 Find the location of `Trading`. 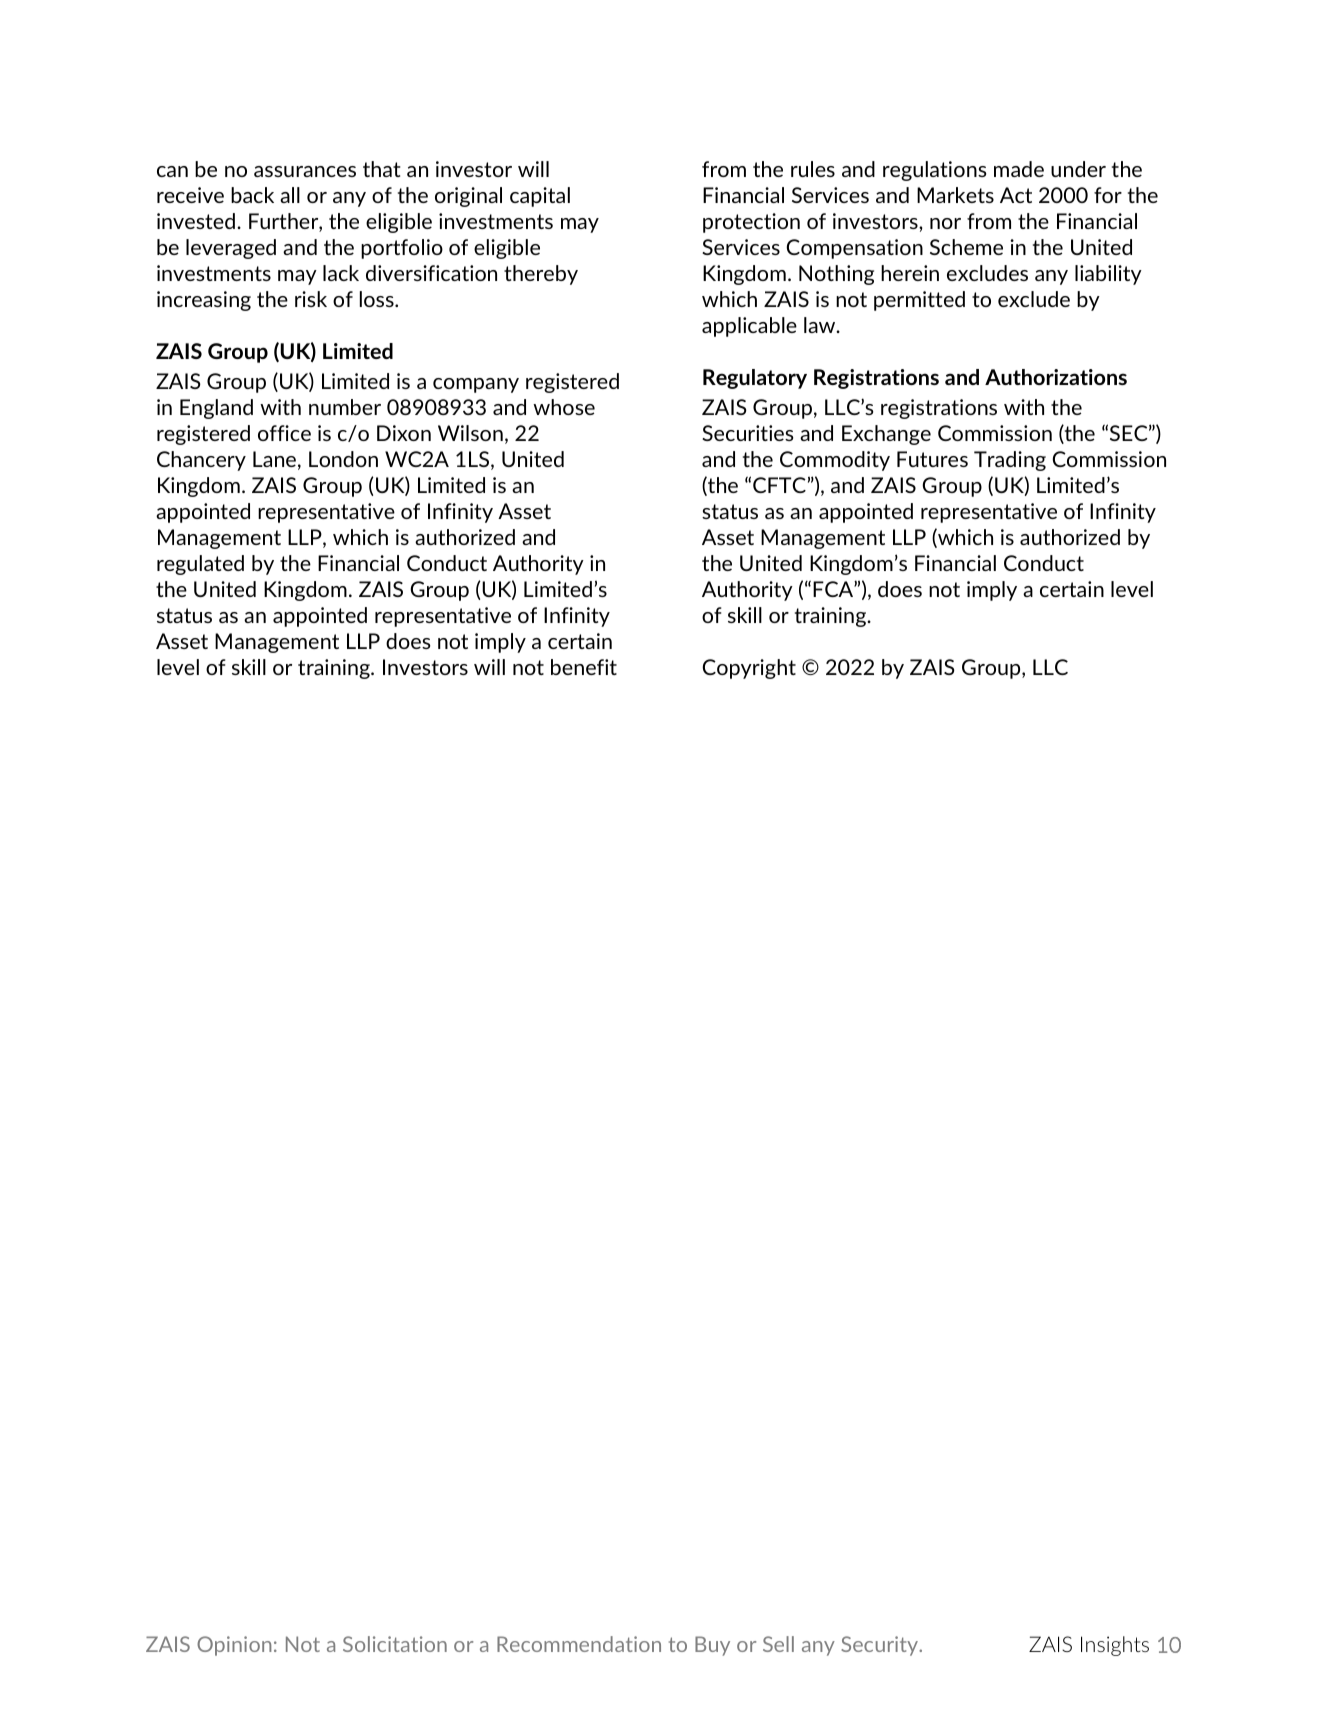

Trading is located at coordinates (1010, 461).
